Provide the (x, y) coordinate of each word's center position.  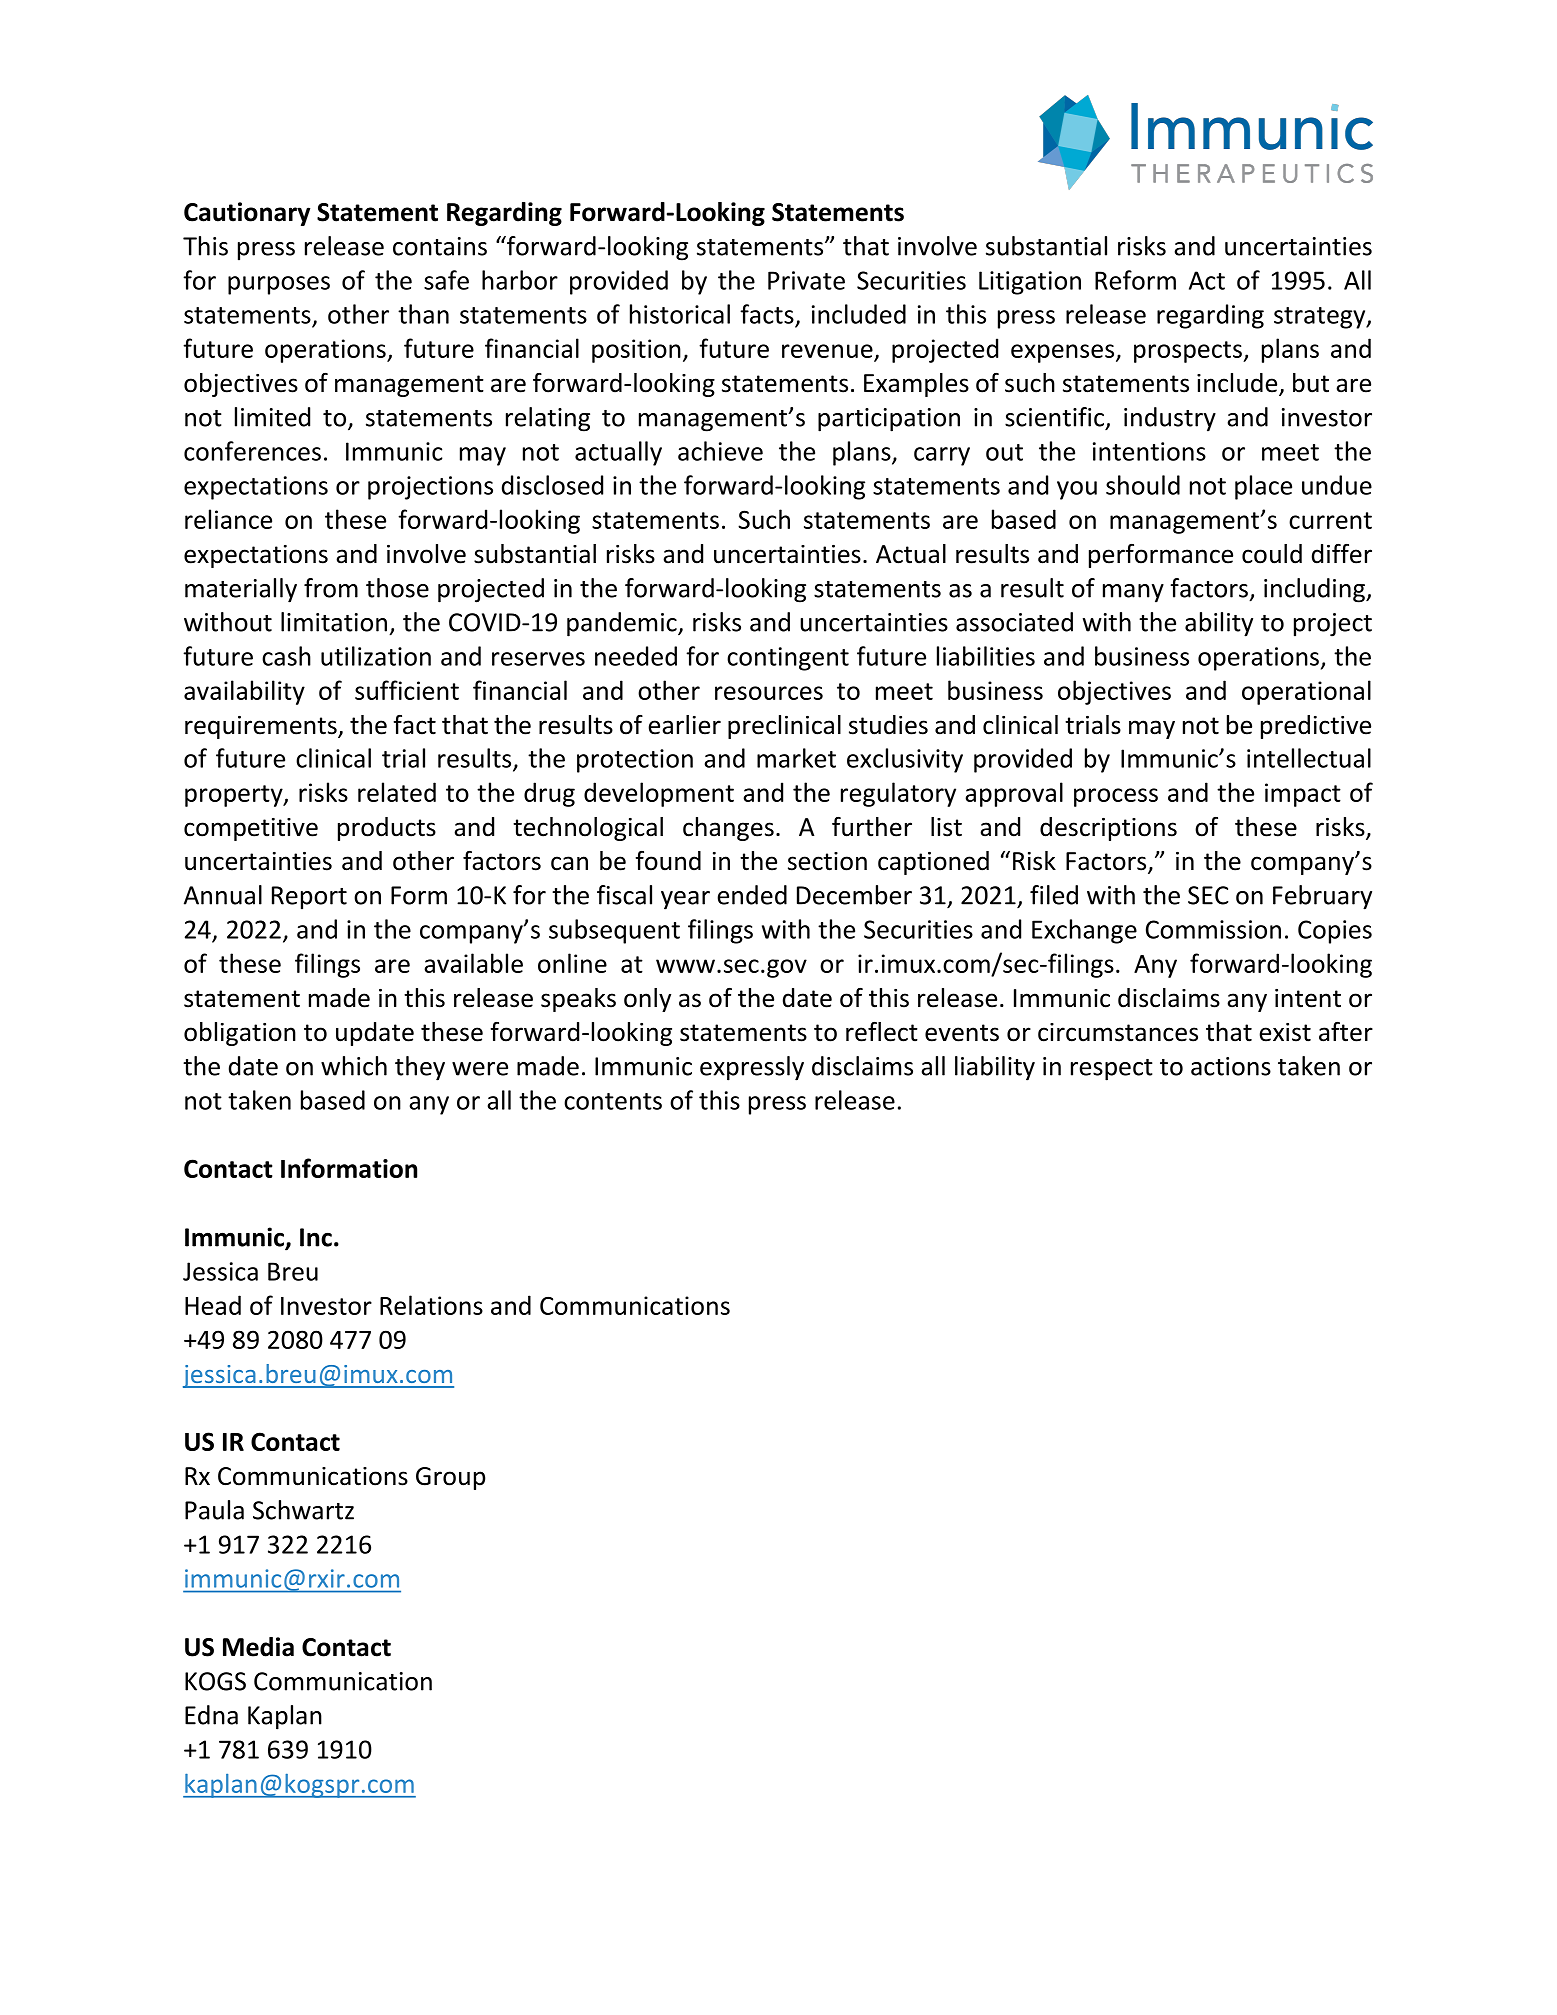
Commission (1213, 929)
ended (752, 895)
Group (450, 1478)
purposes (279, 285)
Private (806, 280)
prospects (1189, 352)
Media (258, 1647)
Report (309, 898)
